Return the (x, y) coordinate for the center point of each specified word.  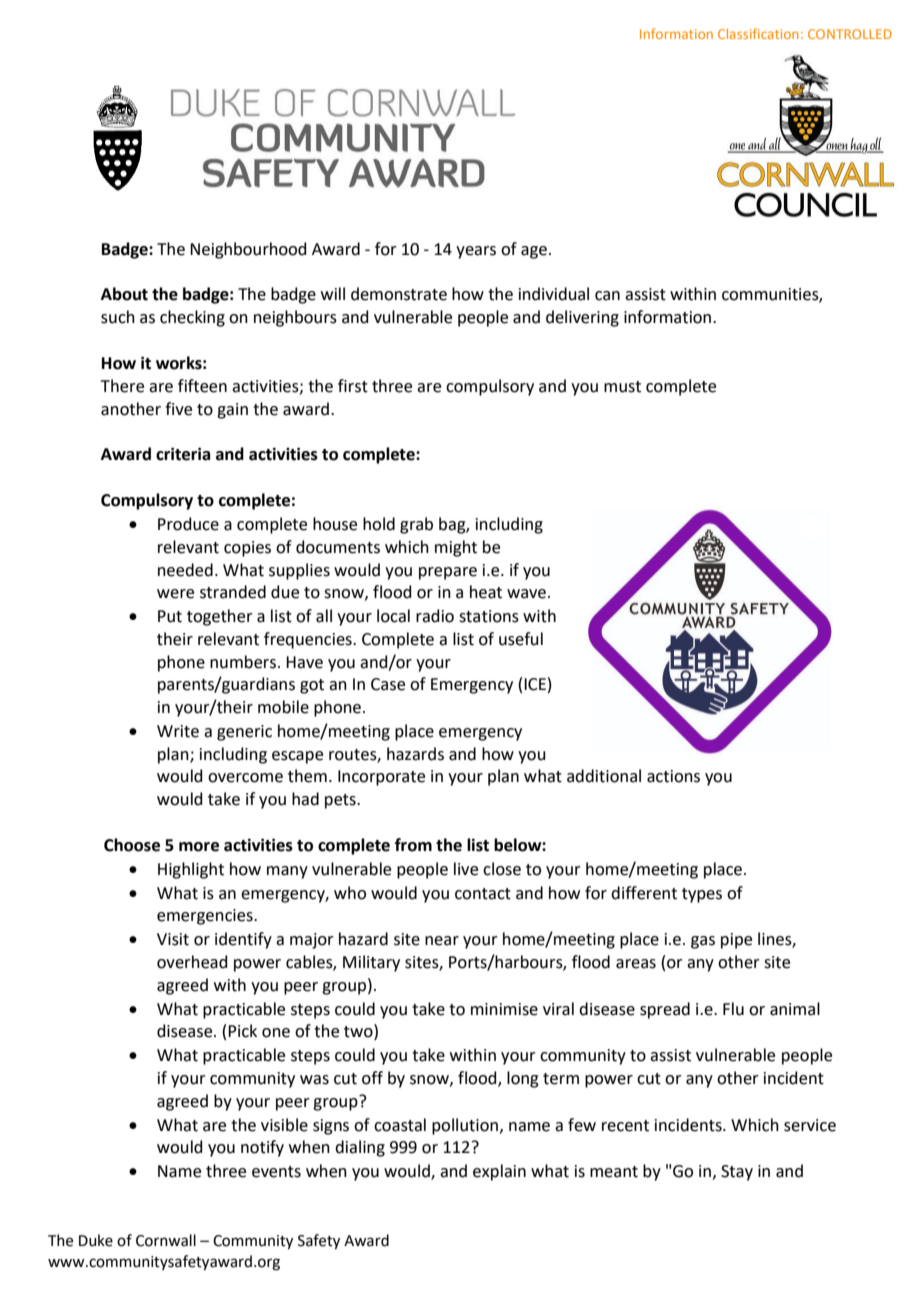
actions (673, 776)
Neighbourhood (248, 250)
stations (489, 616)
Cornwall (166, 1240)
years (476, 252)
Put (170, 616)
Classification (758, 33)
